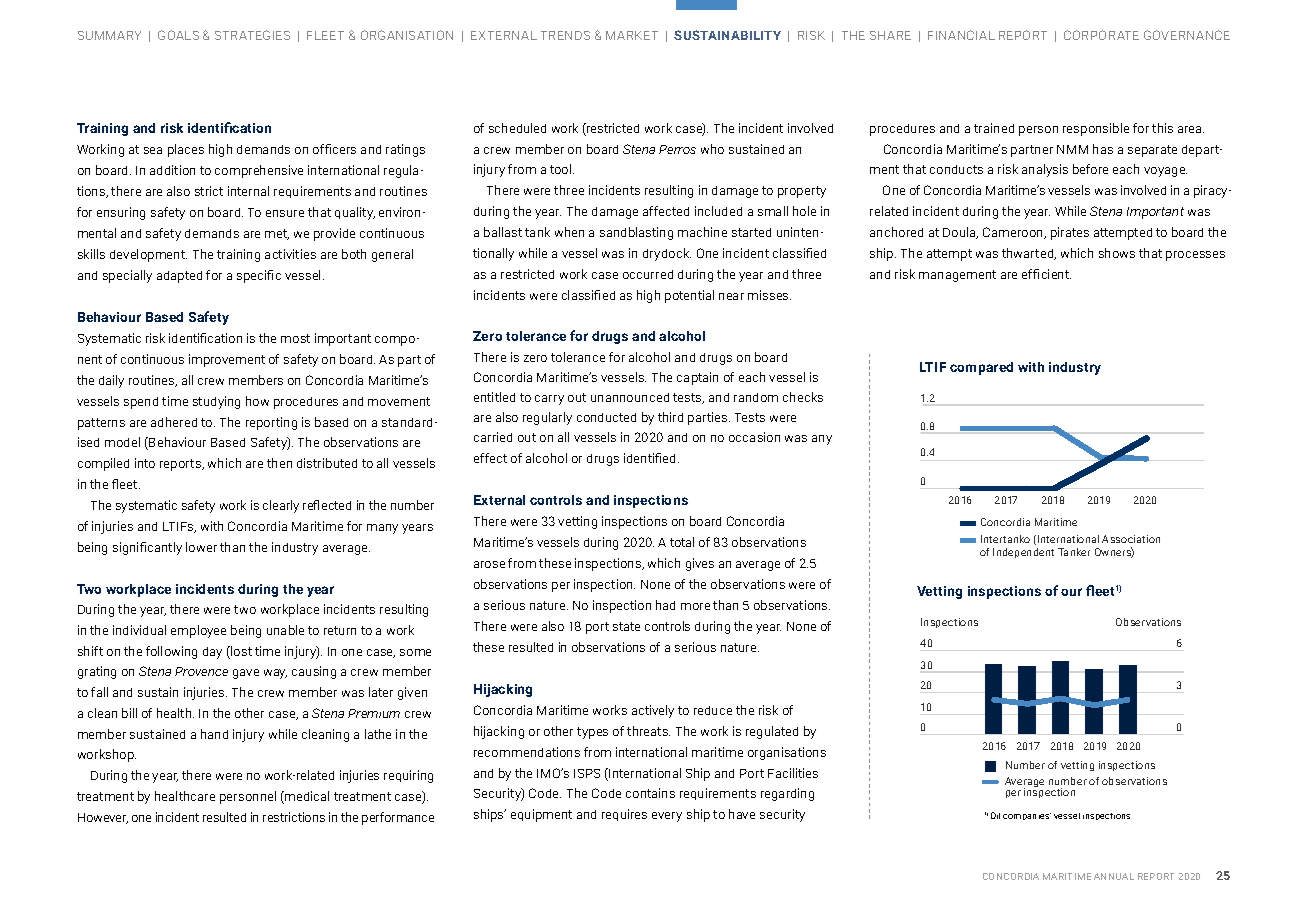 This page has width=1308, height=924. What do you see at coordinates (252, 35) in the page?
I see `STRATEGIES` at bounding box center [252, 35].
